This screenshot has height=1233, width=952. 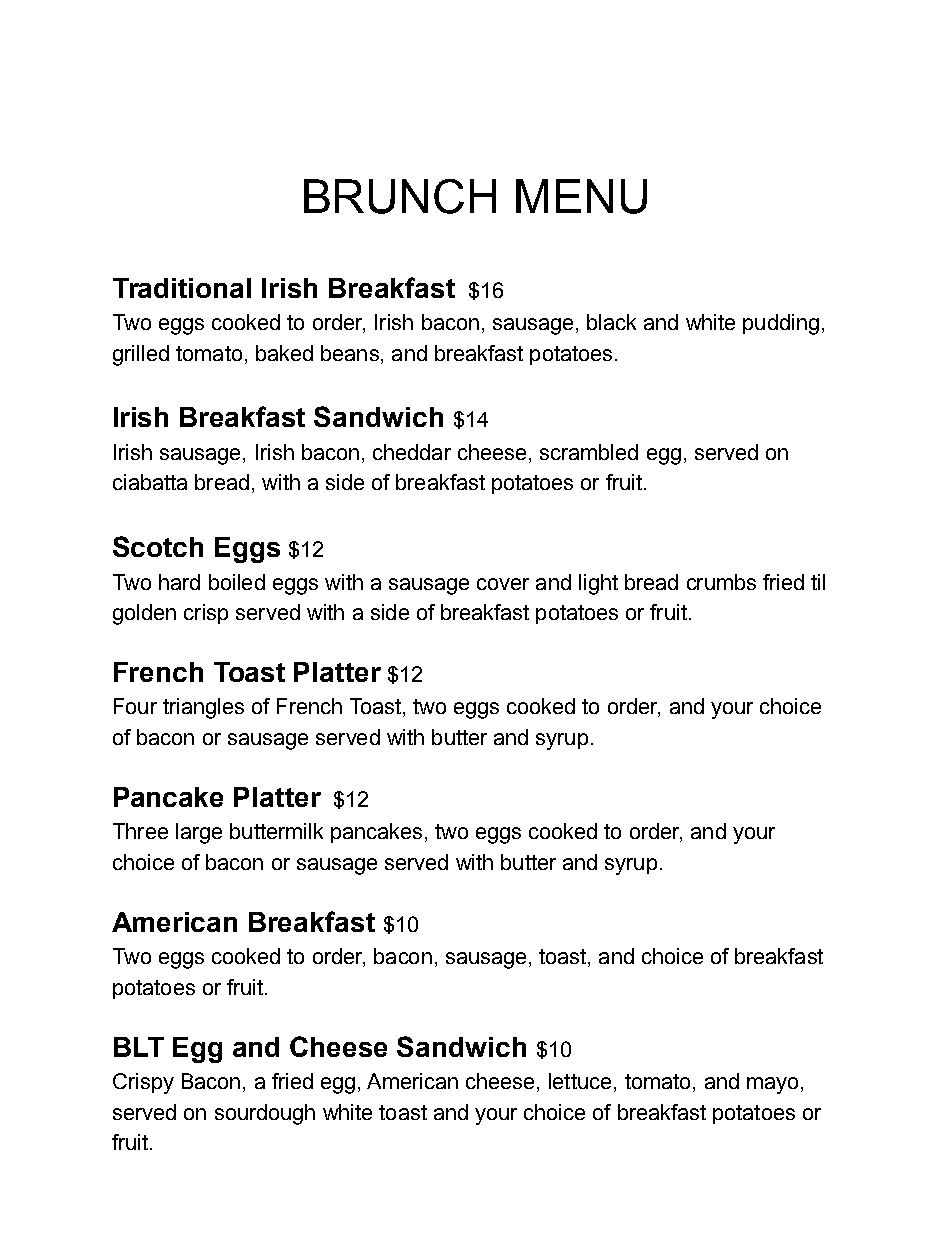 What do you see at coordinates (284, 353) in the screenshot?
I see `baked` at bounding box center [284, 353].
